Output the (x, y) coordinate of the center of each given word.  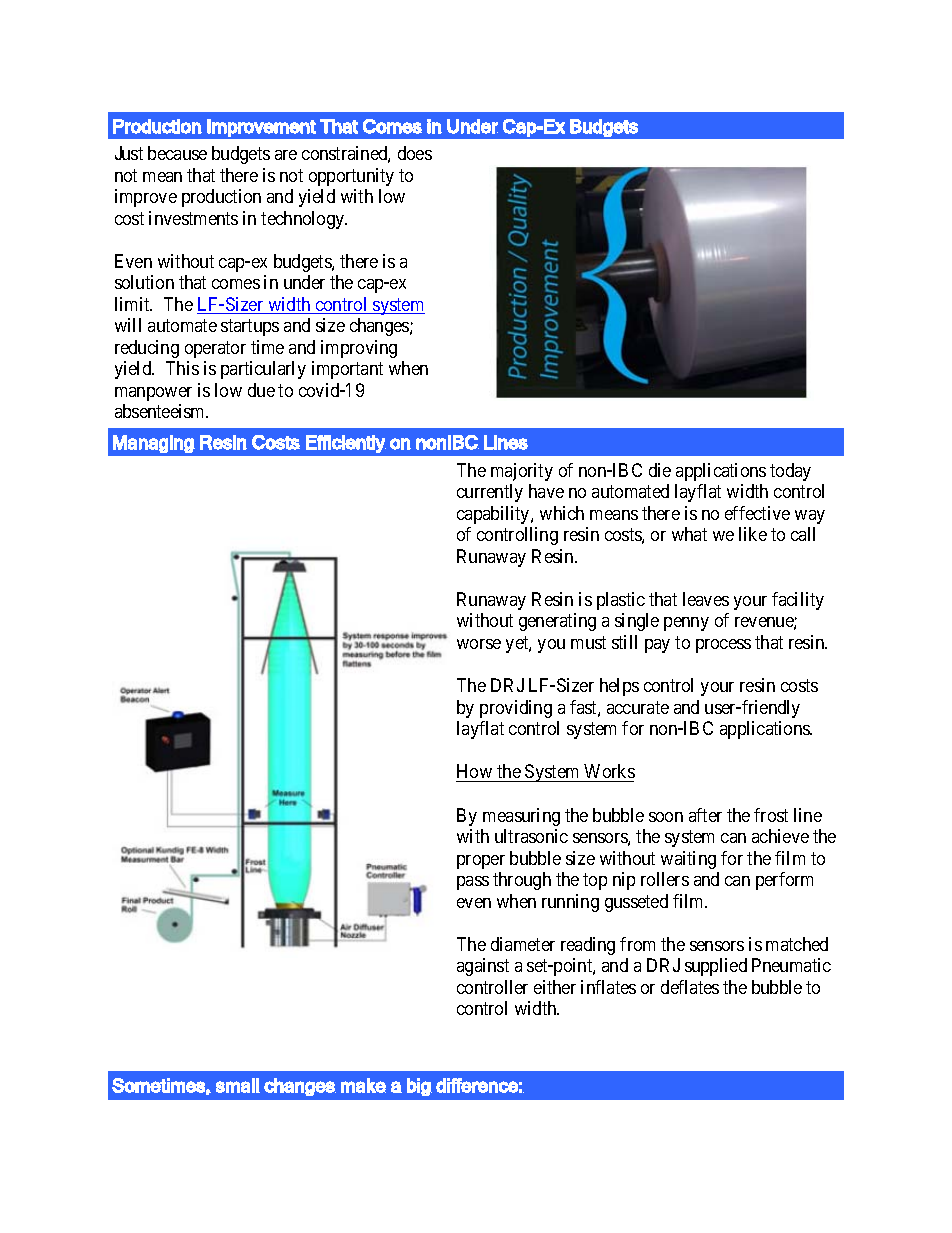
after (705, 815)
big (419, 1087)
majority (522, 472)
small (238, 1085)
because (177, 153)
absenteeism (161, 411)
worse (479, 644)
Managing (154, 444)
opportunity (351, 177)
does (415, 153)
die (660, 470)
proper (481, 862)
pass (473, 883)
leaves (706, 599)
